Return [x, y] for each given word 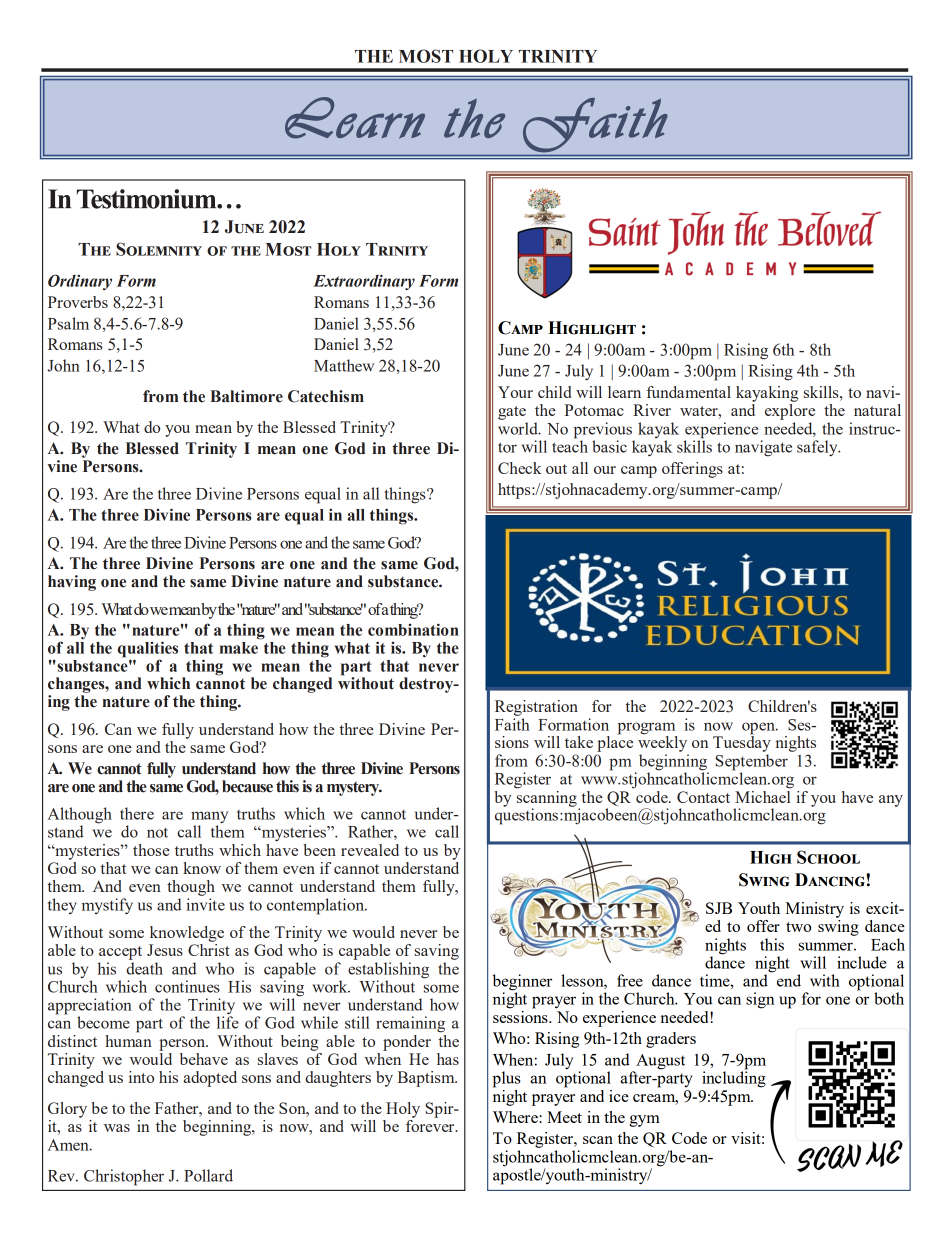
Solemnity [159, 249]
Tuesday [742, 743]
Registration [536, 708]
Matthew [344, 365]
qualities [148, 650]
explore [790, 410]
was [117, 1128]
